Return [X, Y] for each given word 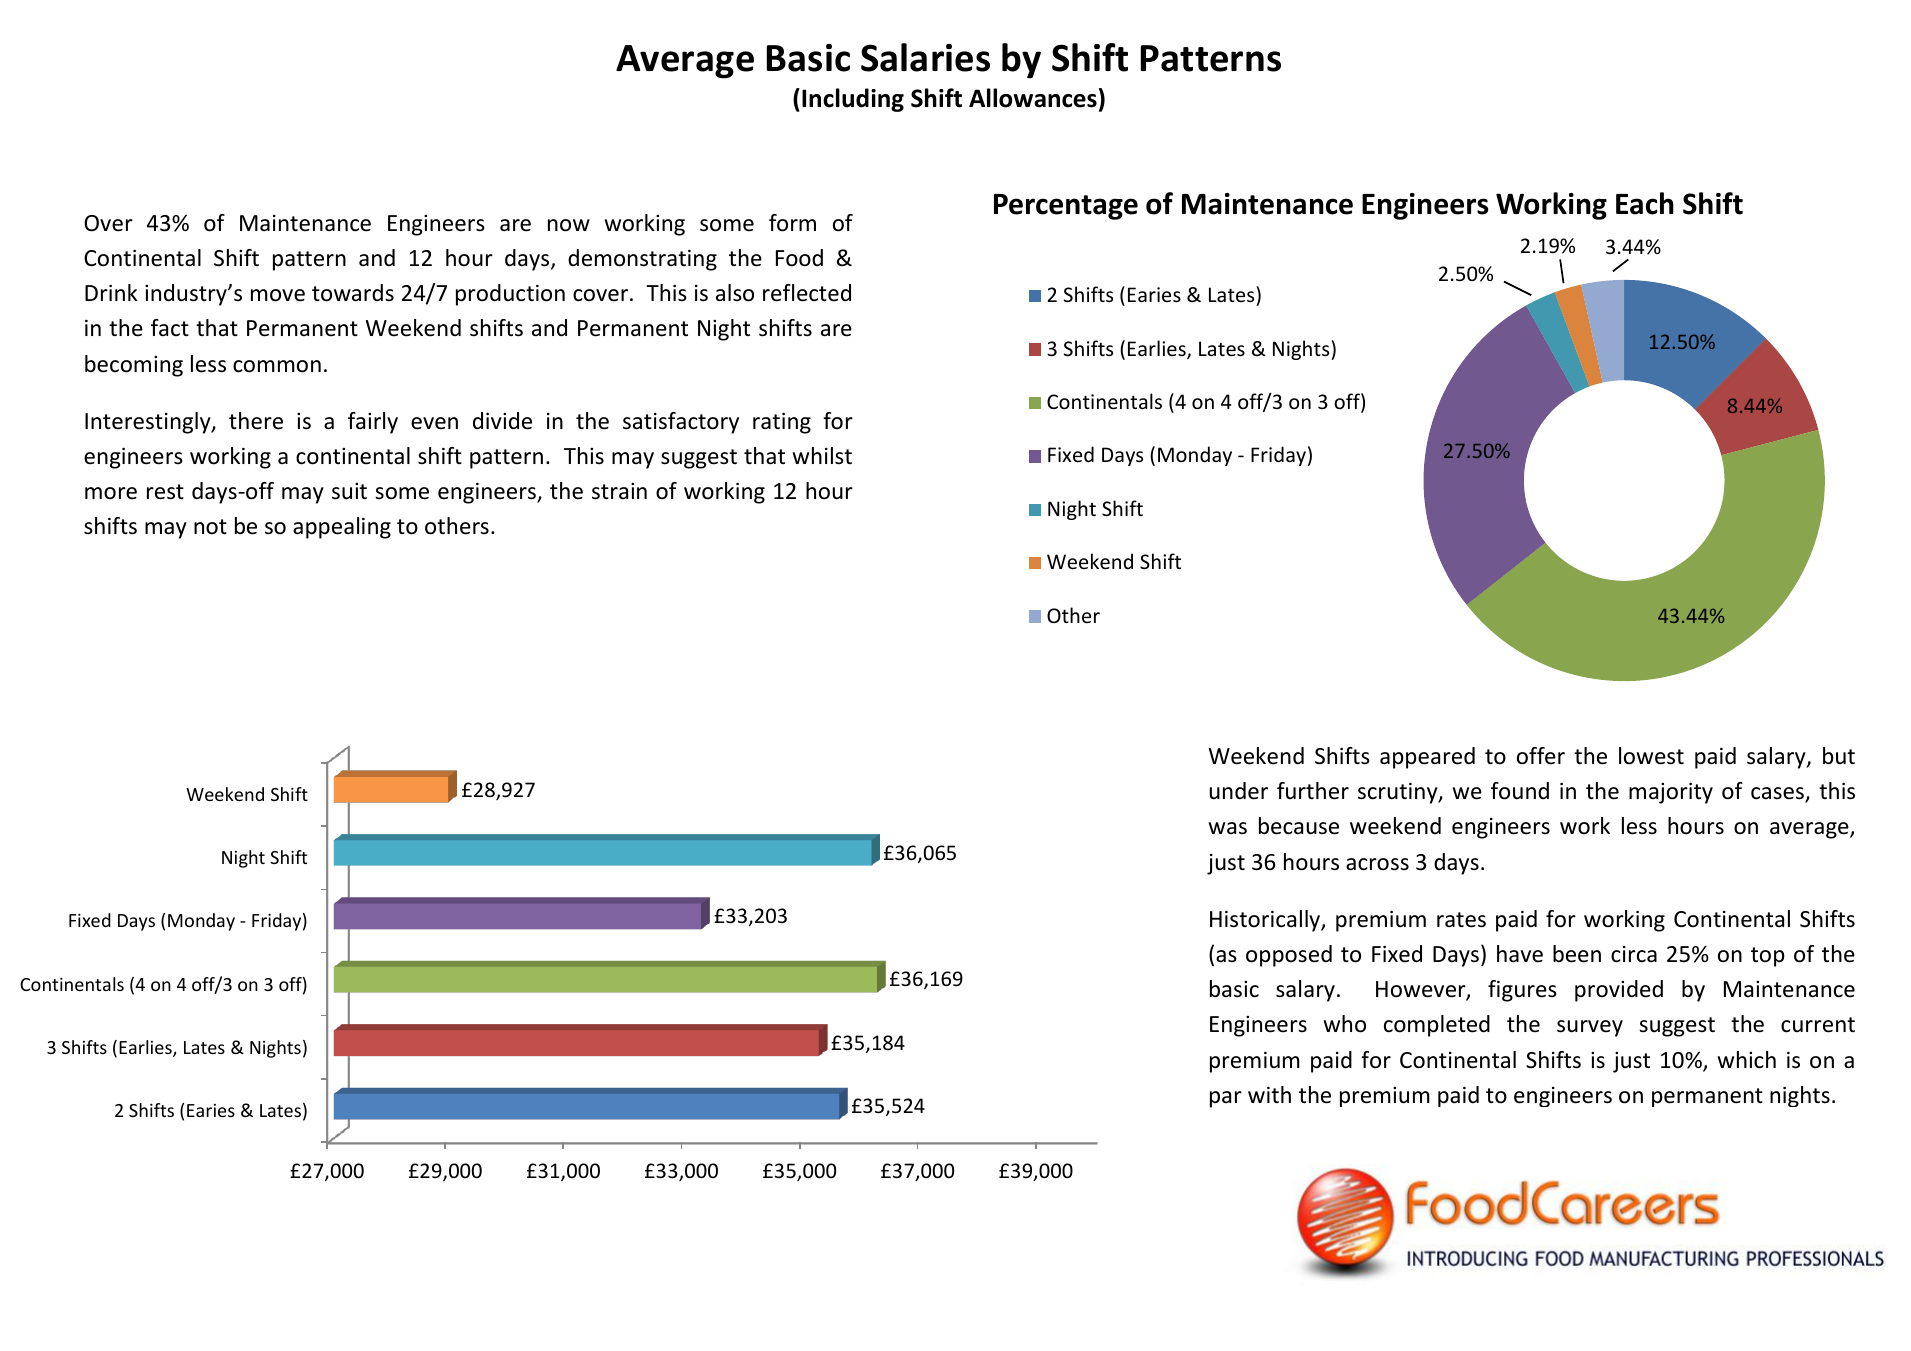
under [1239, 791]
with [1269, 1094]
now [569, 225]
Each [1645, 203]
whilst [822, 456]
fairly [373, 423]
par [1226, 1099]
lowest [1651, 756]
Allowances [1033, 98]
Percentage [1066, 207]
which [1746, 1060]
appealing [342, 528]
